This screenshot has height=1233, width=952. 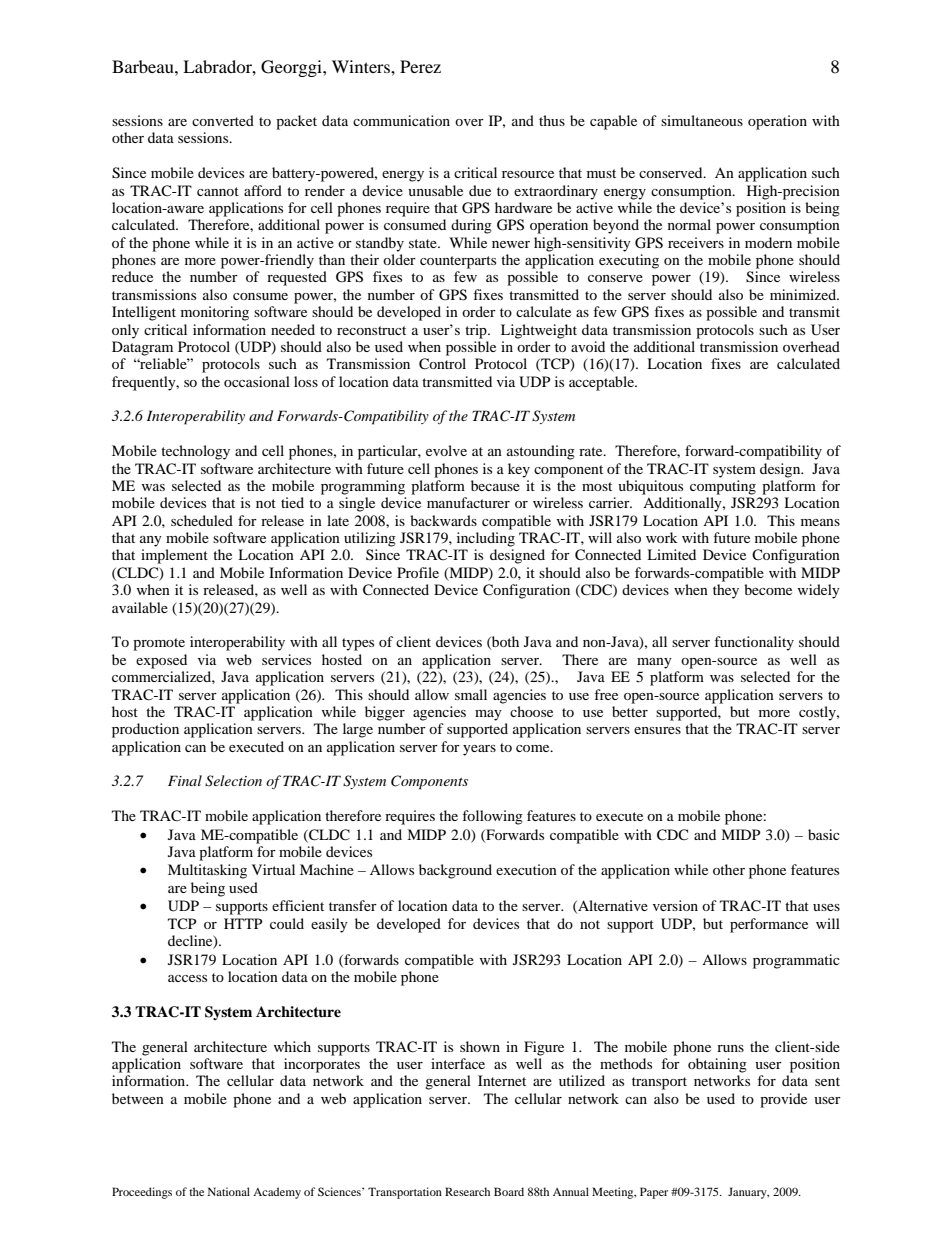 I want to click on promote, so click(x=159, y=644).
